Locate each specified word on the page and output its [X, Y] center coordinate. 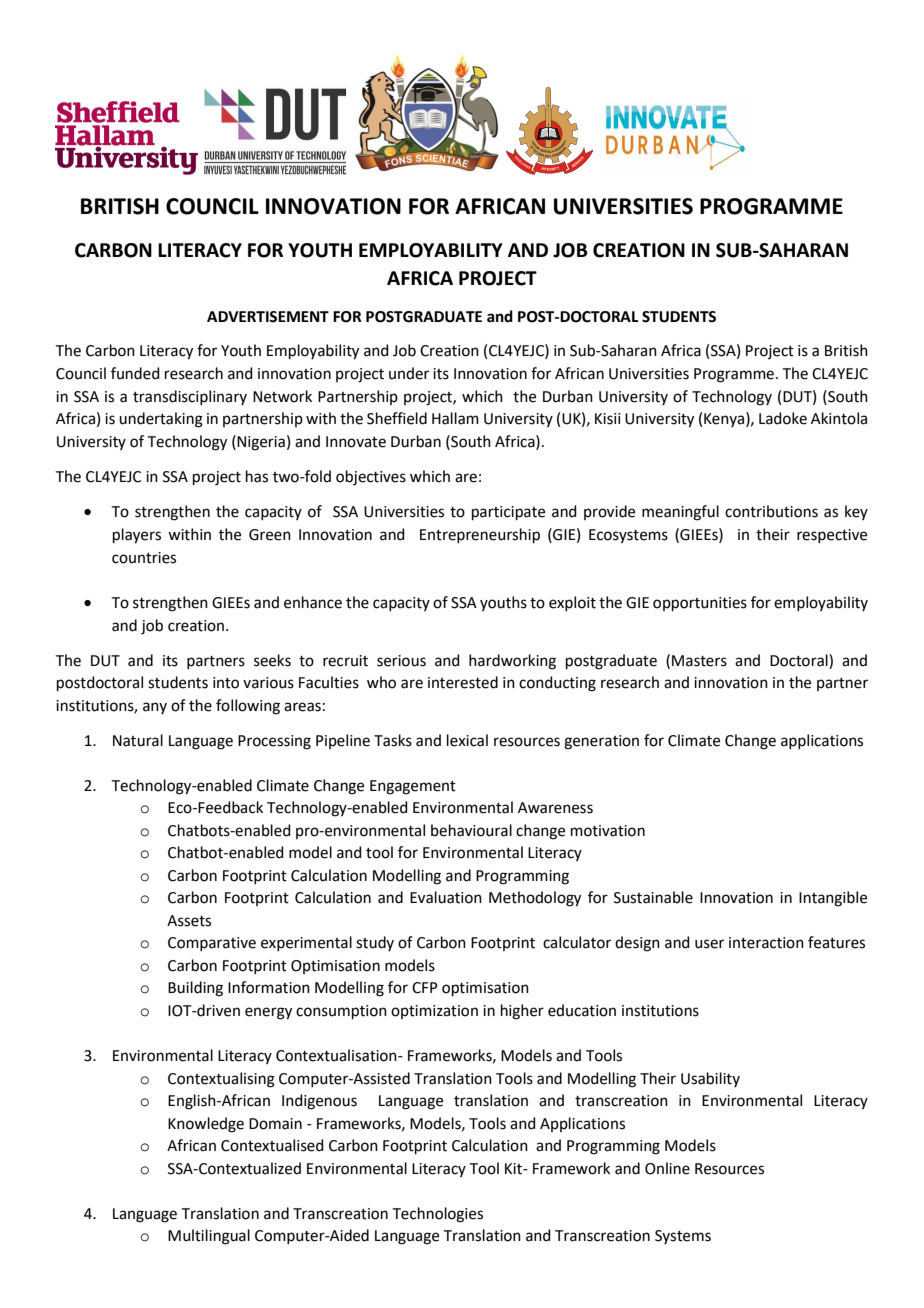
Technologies [438, 1215]
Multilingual [209, 1237]
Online [667, 1168]
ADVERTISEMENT [268, 317]
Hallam [455, 418]
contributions [771, 511]
